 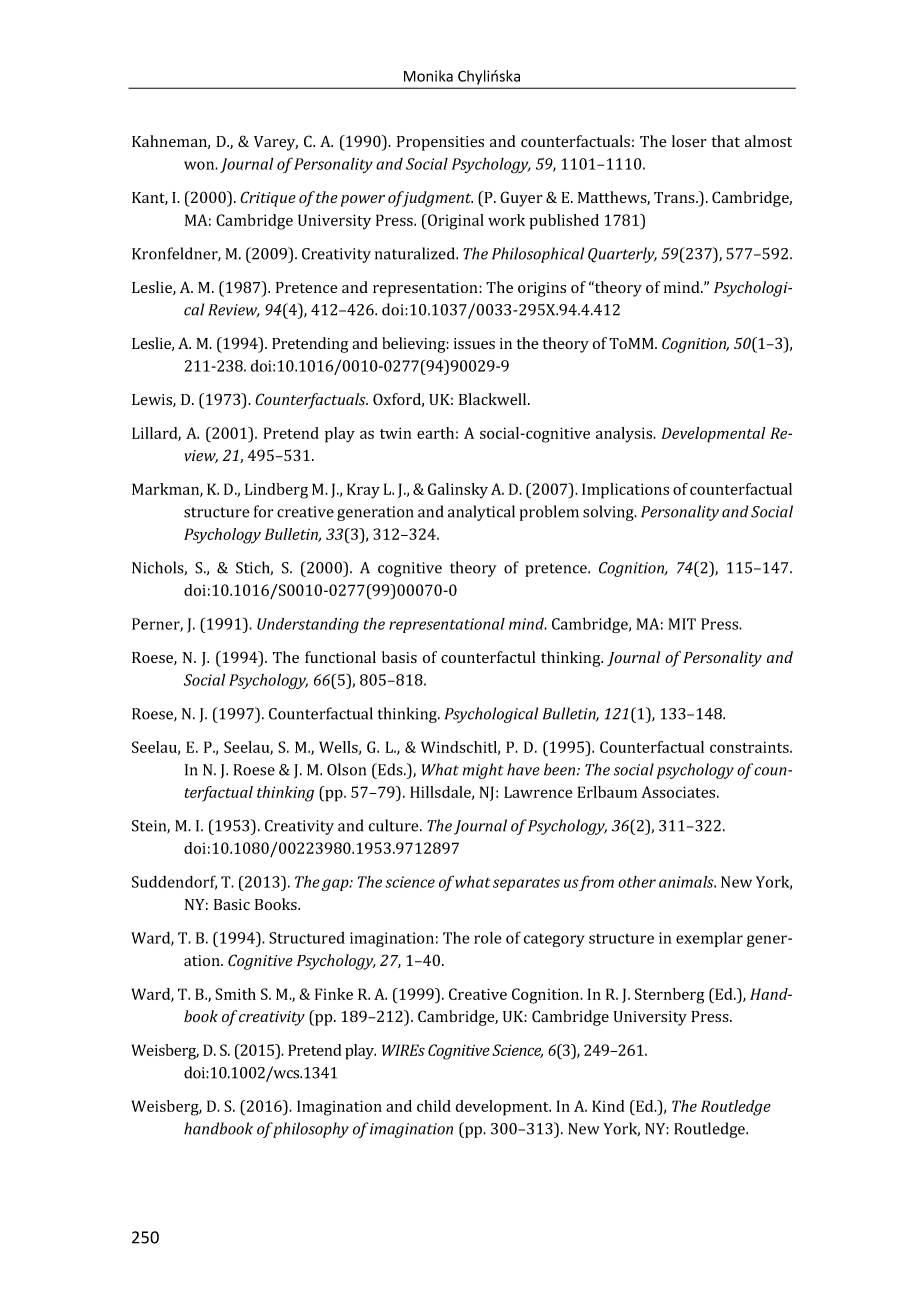 I want to click on philosophy, so click(x=311, y=1130).
